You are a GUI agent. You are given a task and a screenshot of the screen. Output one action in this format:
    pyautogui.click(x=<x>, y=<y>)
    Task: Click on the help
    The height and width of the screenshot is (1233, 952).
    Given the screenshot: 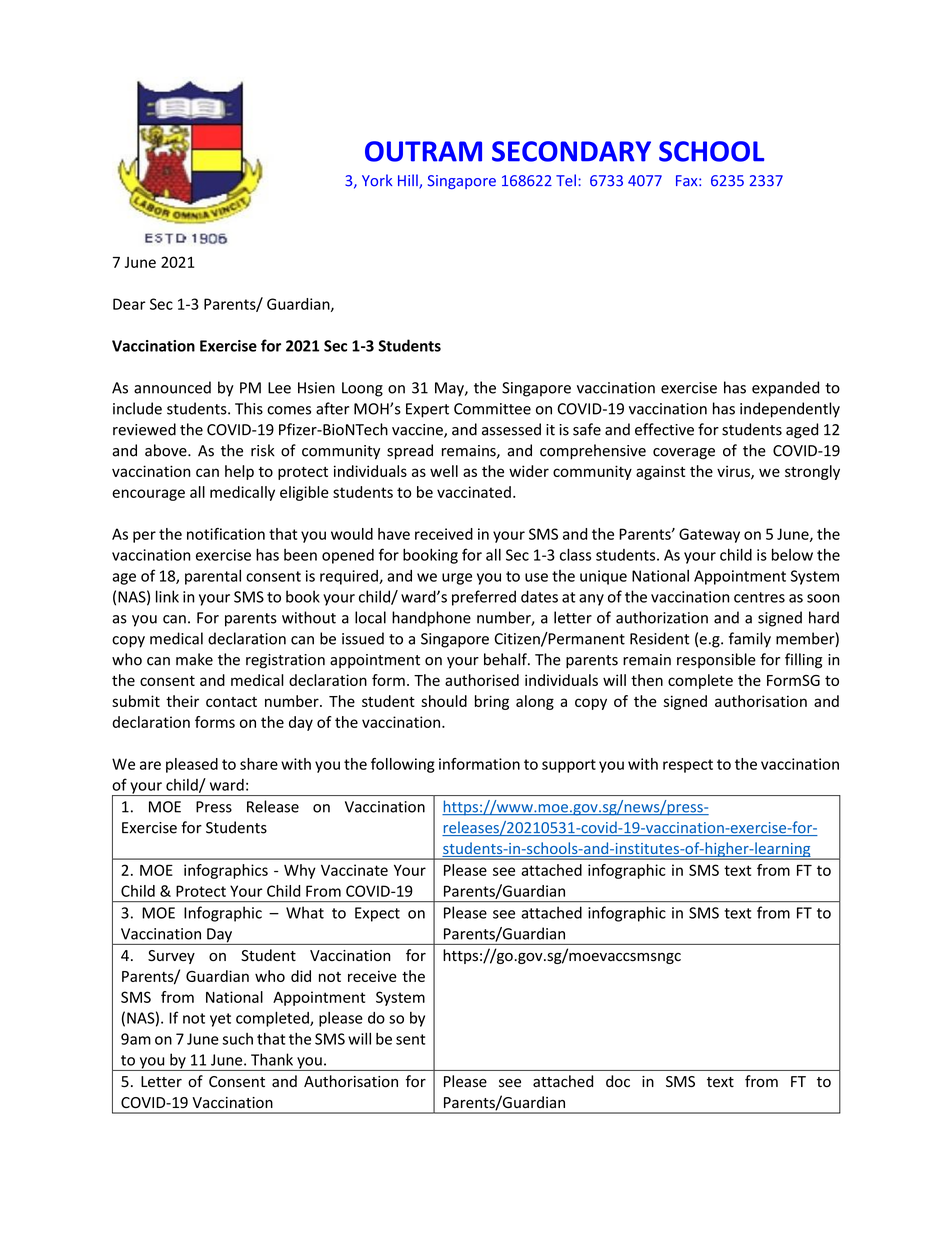 What is the action you would take?
    pyautogui.click(x=239, y=472)
